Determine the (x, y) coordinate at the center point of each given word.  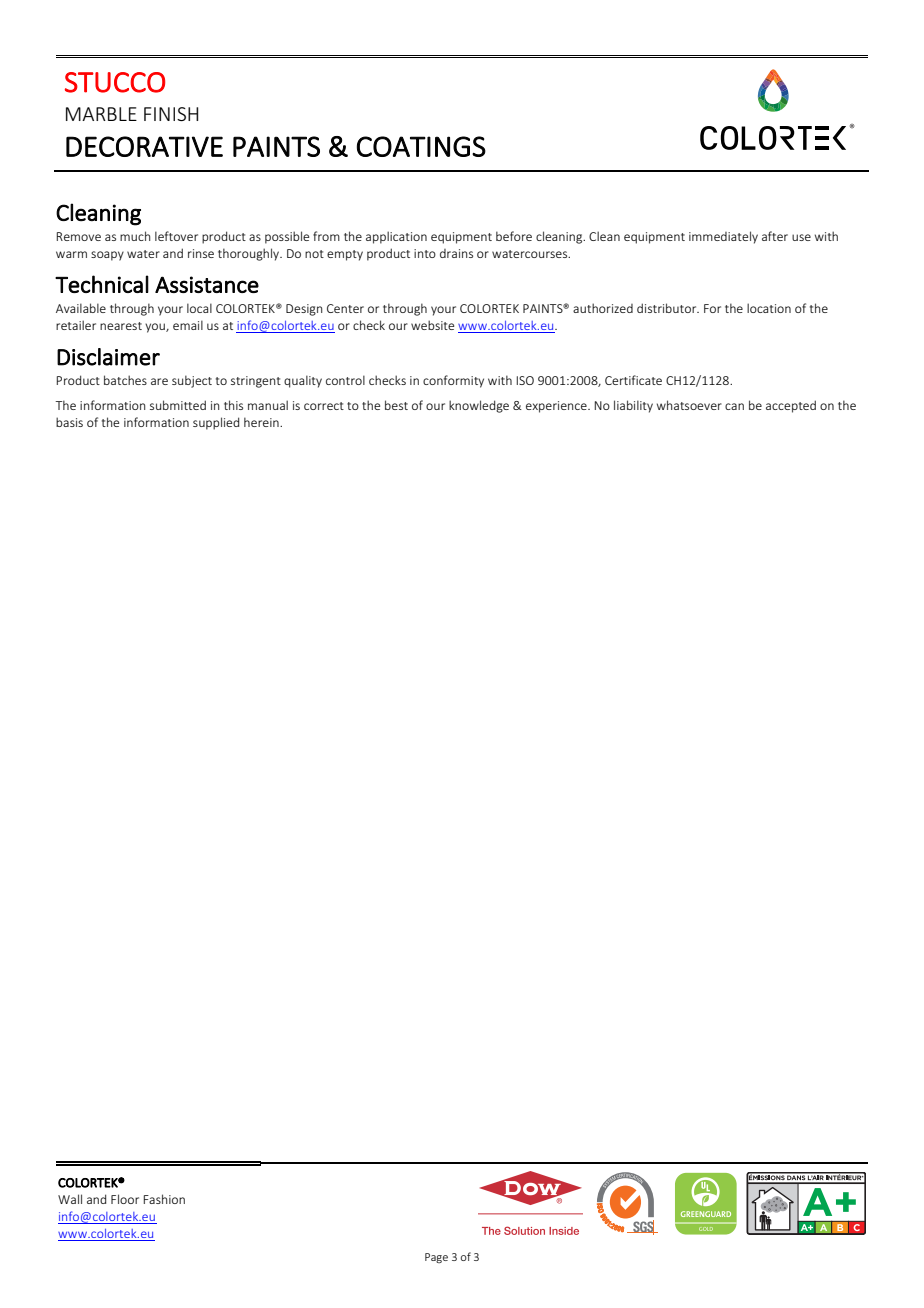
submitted (178, 405)
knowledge (479, 406)
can (734, 406)
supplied (216, 423)
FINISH (171, 114)
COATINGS (421, 146)
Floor (125, 1199)
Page (436, 1258)
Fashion (164, 1199)
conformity (453, 381)
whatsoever (689, 405)
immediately (723, 237)
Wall (70, 1199)
